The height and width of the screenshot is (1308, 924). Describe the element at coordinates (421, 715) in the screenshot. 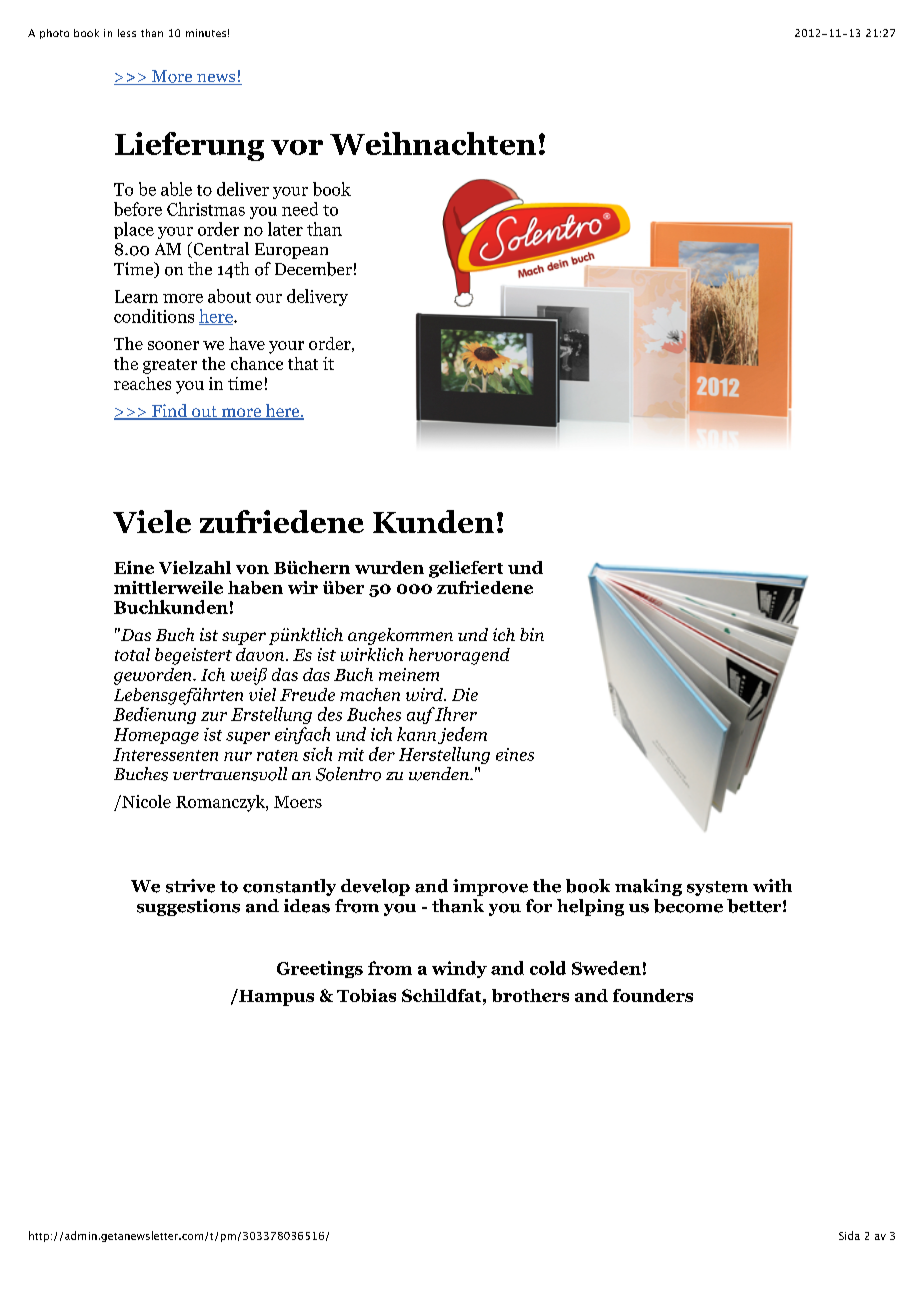

I see `auf` at that location.
